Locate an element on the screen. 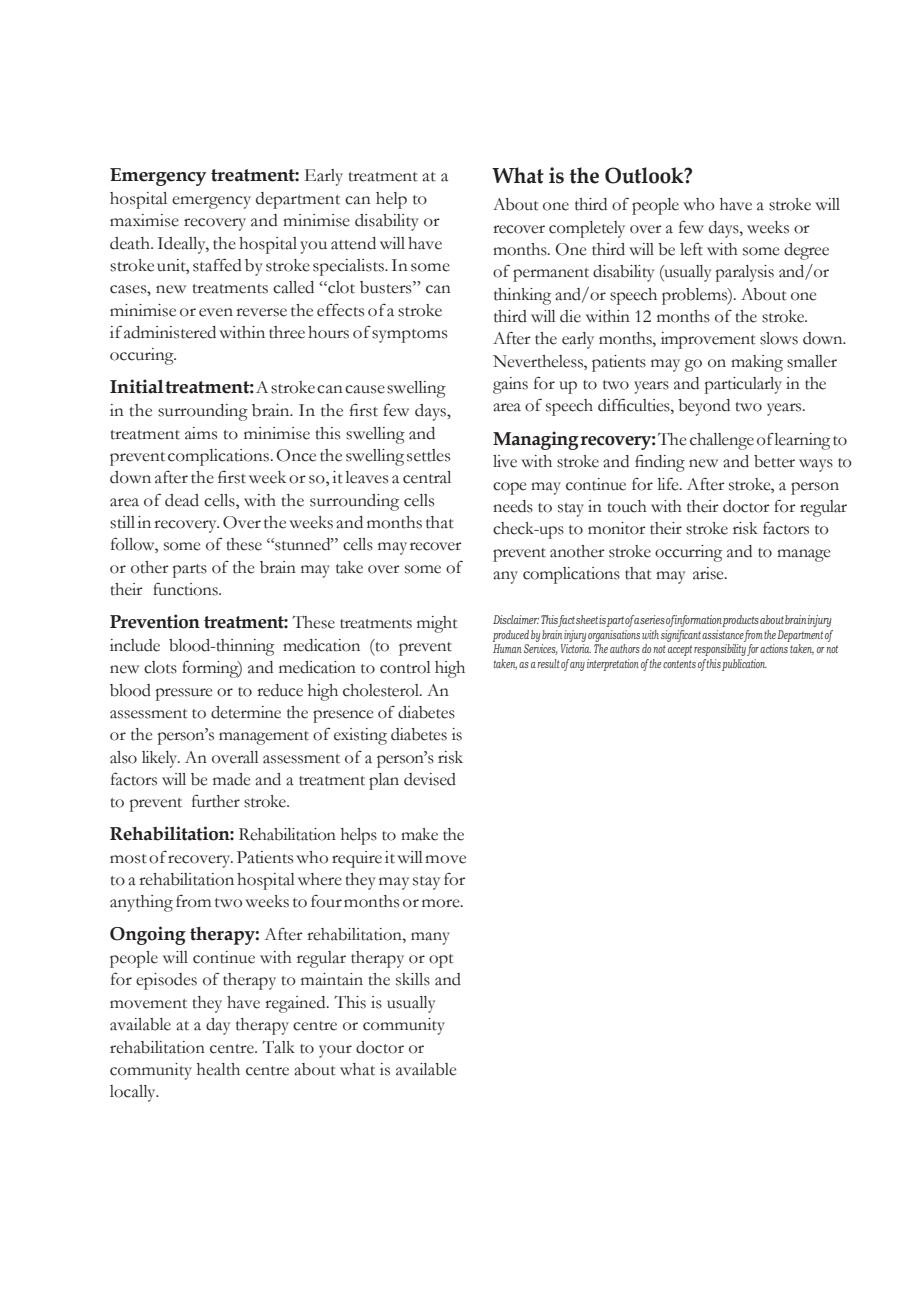 The height and width of the screenshot is (1307, 924). make is located at coordinates (419, 834).
